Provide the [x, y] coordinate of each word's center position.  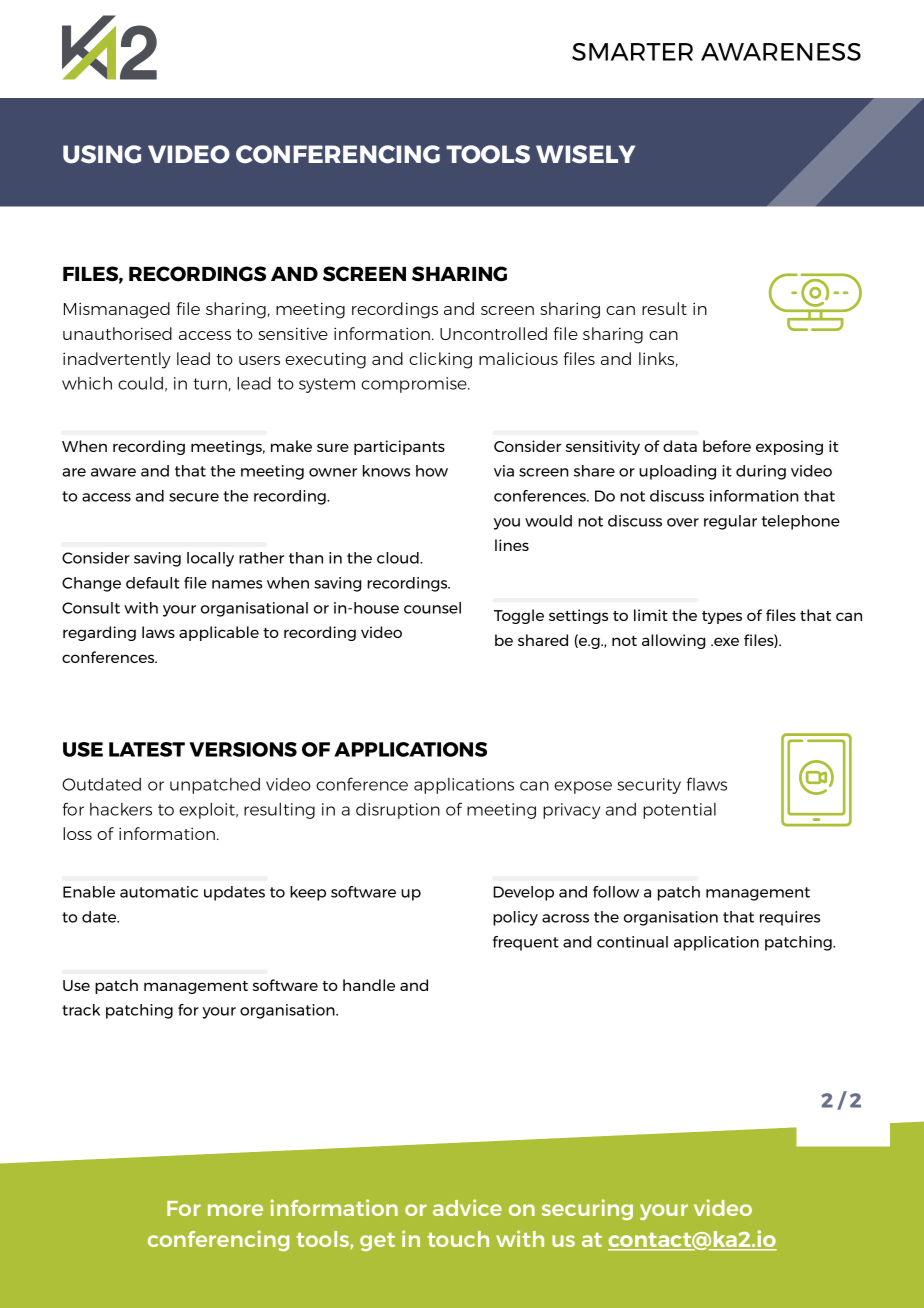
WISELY [585, 154]
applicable [219, 633]
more [235, 1210]
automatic [159, 892]
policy [515, 918]
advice [467, 1207]
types [722, 617]
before [727, 446]
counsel [432, 608]
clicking [440, 360]
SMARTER [632, 52]
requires [790, 918]
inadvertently [117, 360]
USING [102, 154]
